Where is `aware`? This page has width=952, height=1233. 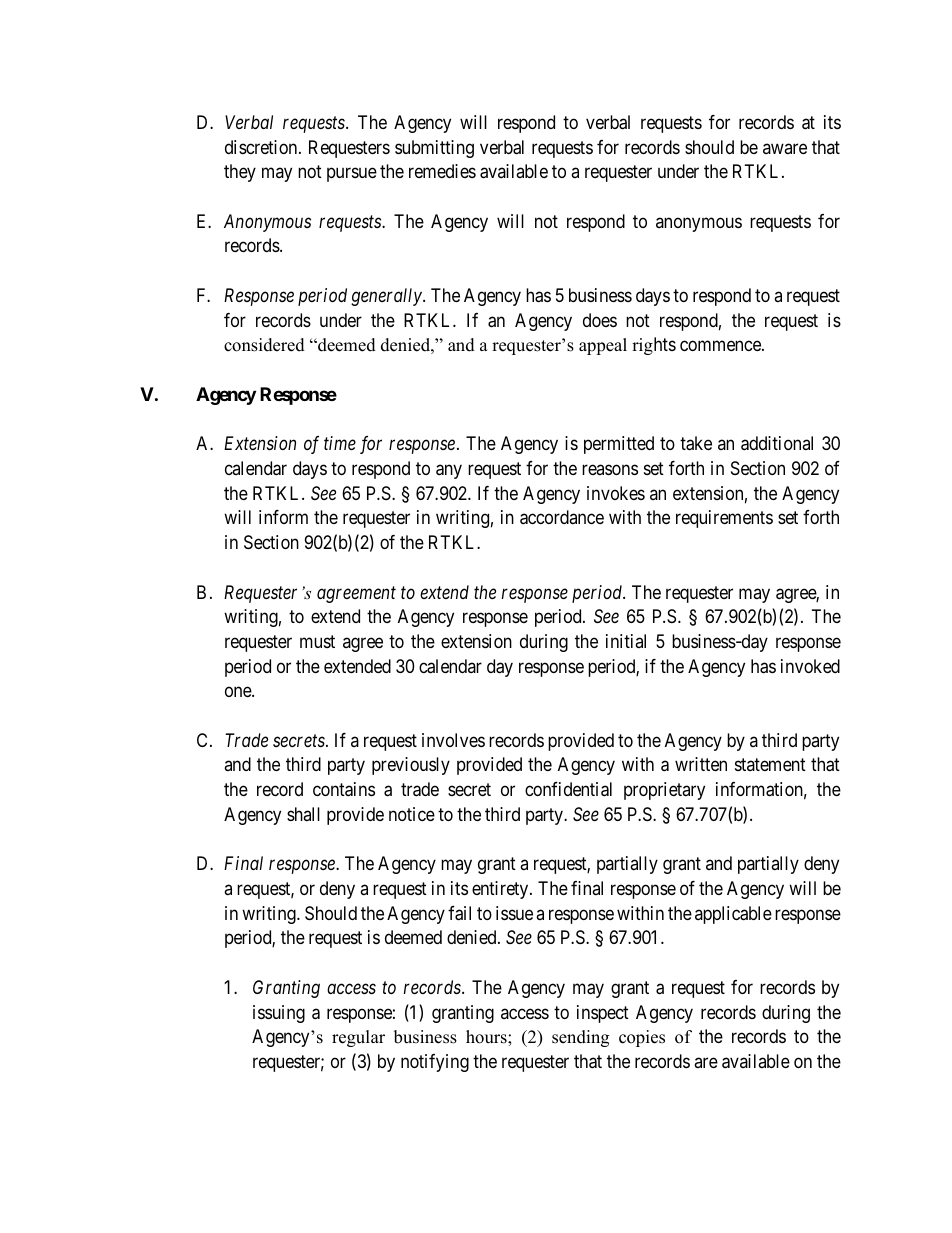
aware is located at coordinates (785, 148).
